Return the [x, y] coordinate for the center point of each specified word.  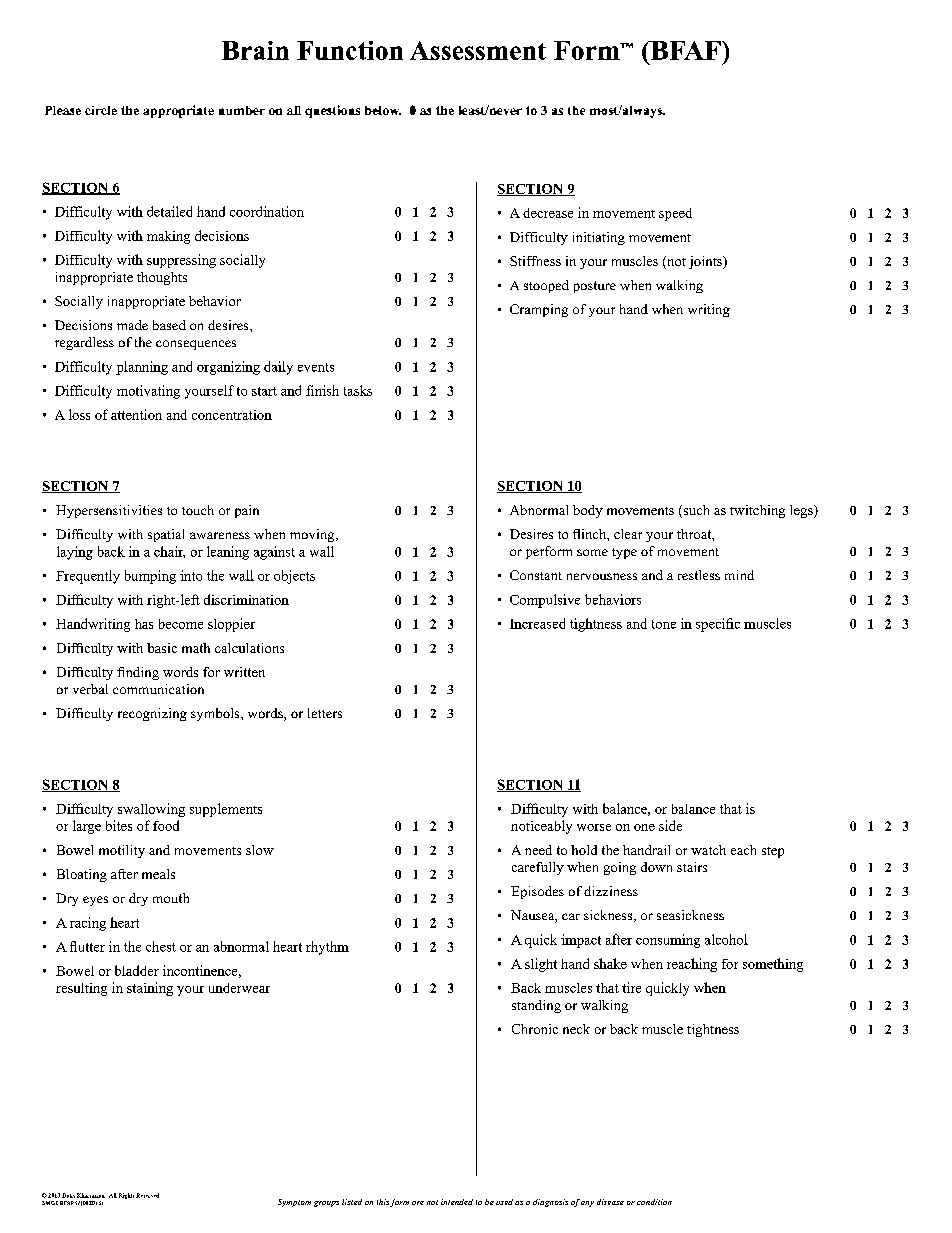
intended [457, 1202]
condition [654, 1202]
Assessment [478, 50]
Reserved [147, 1195]
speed [675, 214]
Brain [255, 50]
